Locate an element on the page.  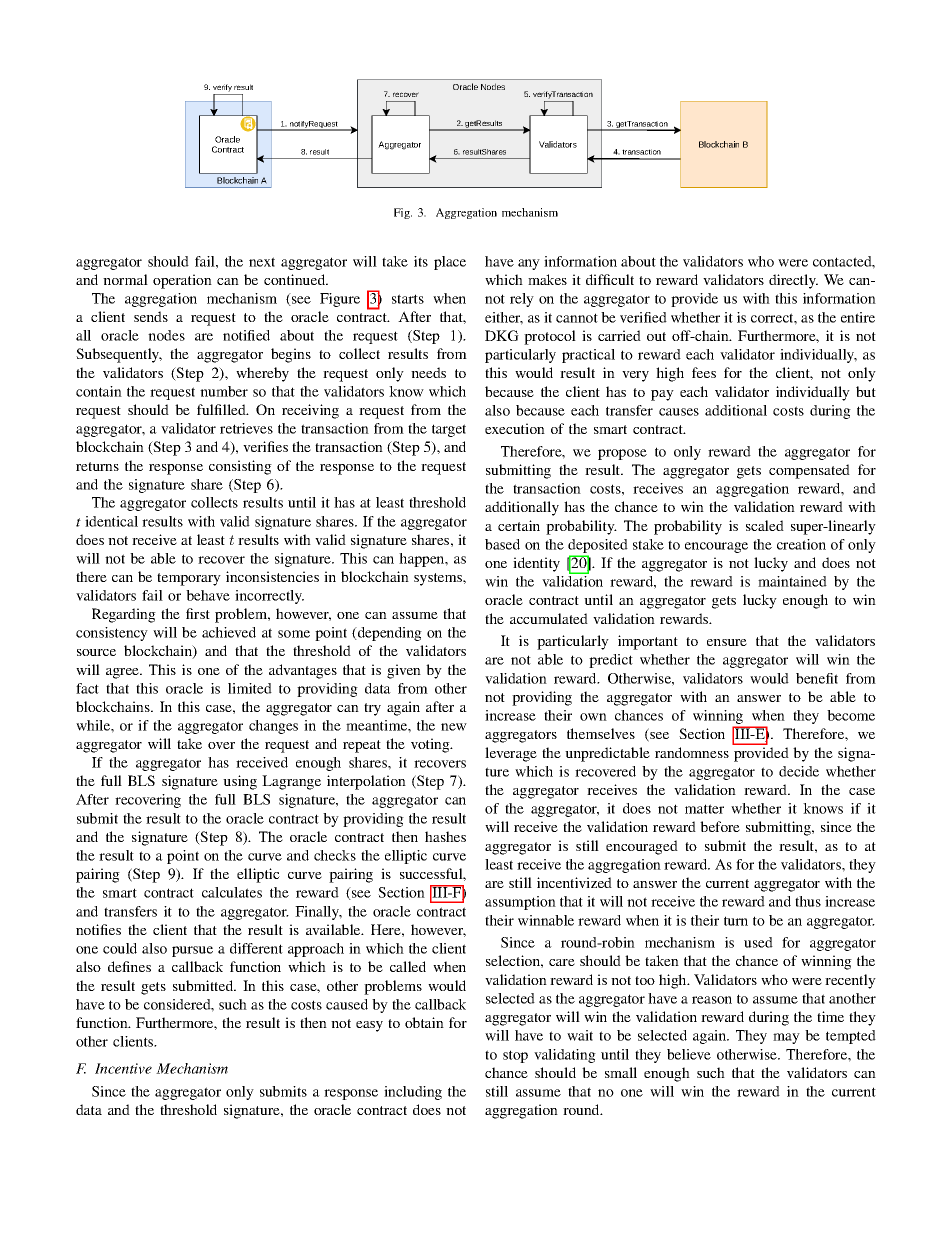
place is located at coordinates (450, 263).
